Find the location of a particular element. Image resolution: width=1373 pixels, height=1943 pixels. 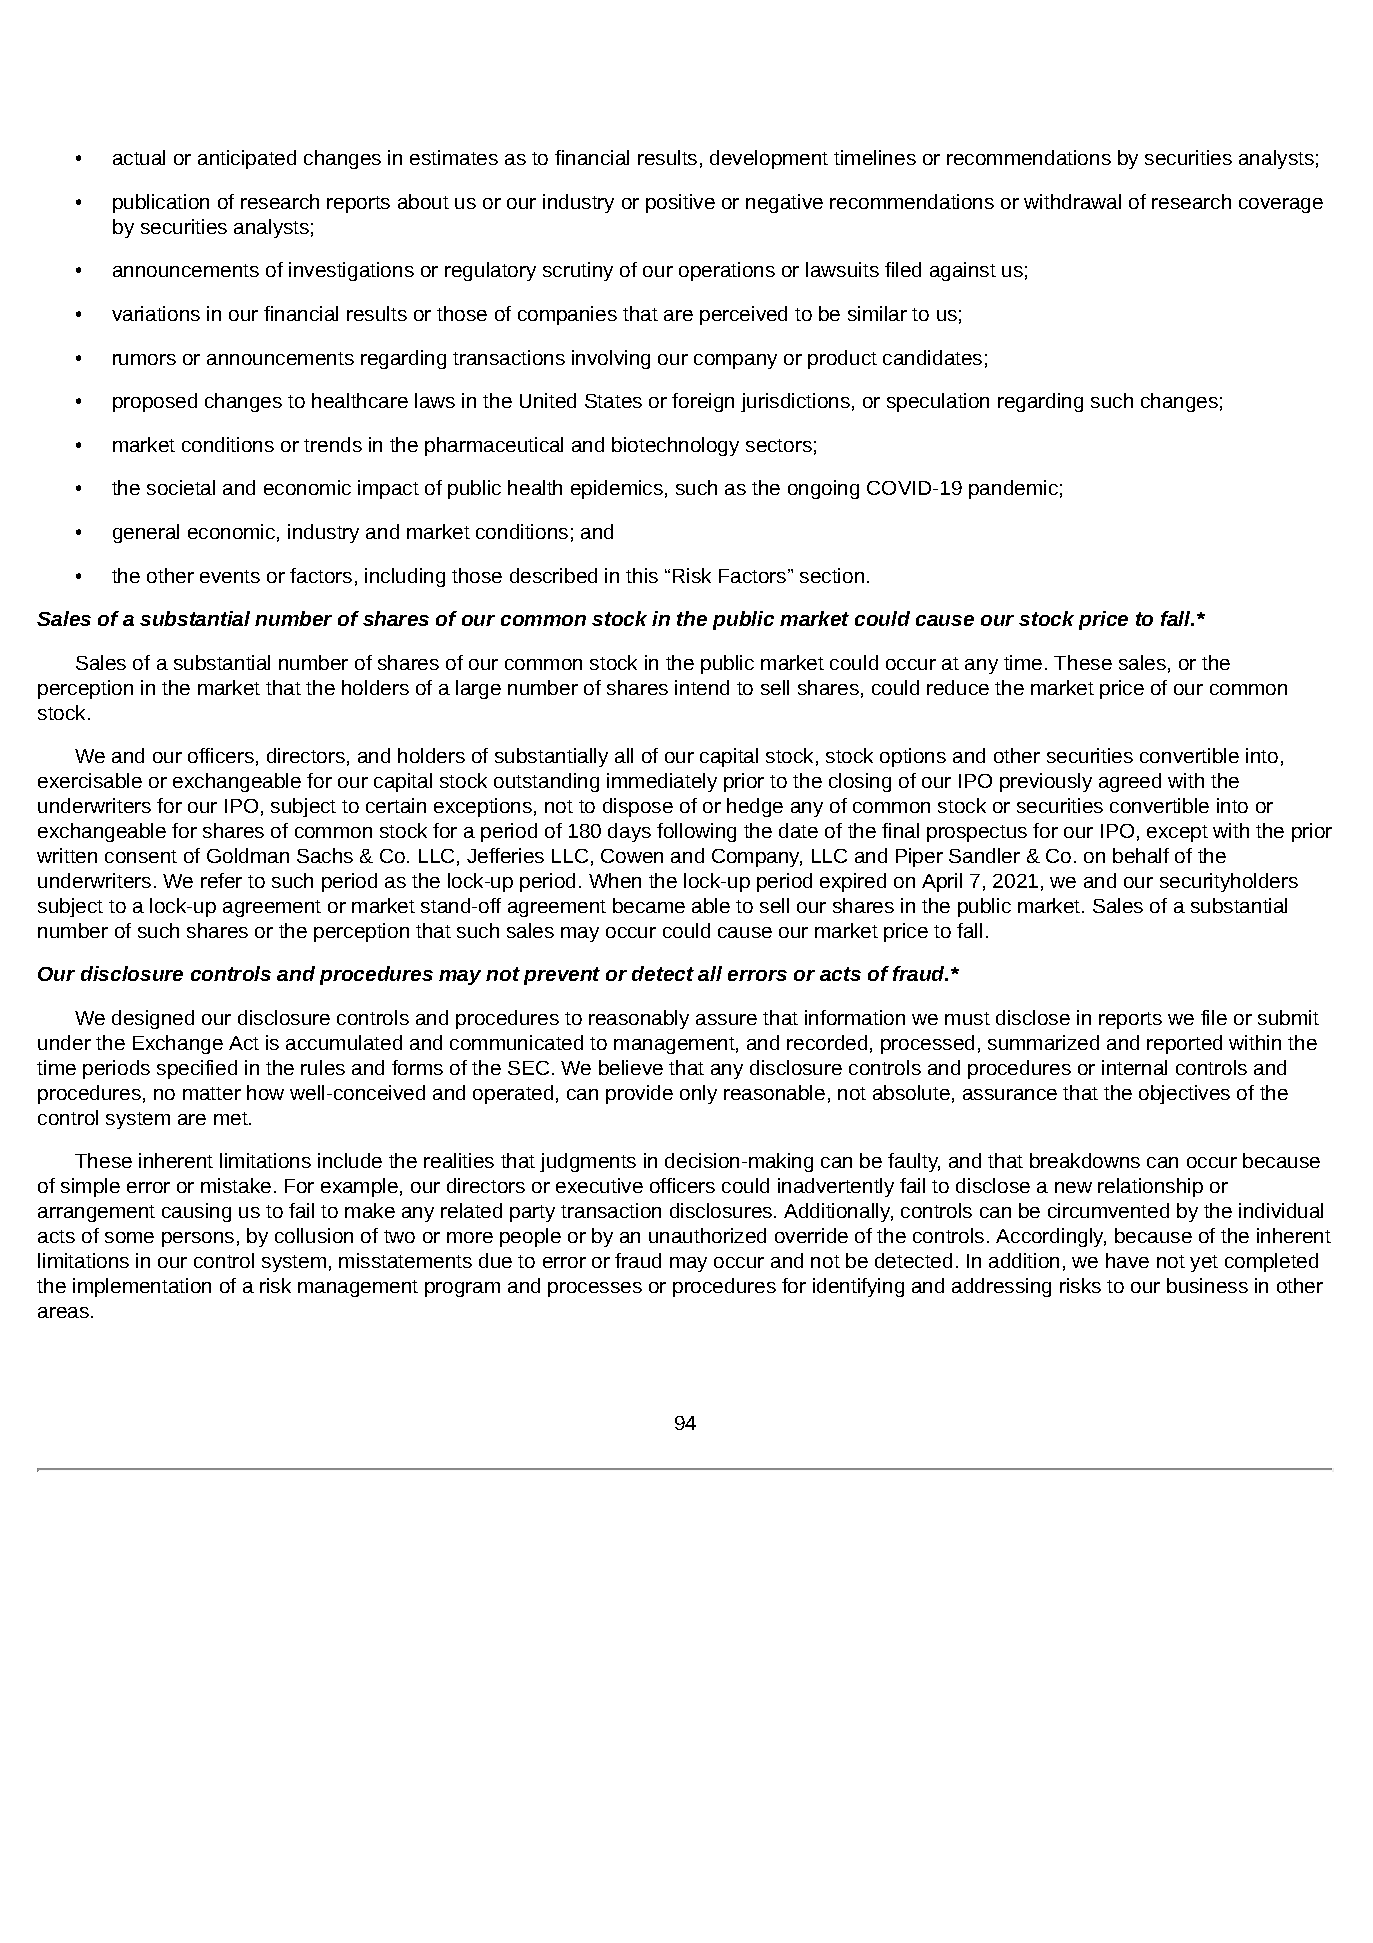

have is located at coordinates (1127, 1260).
